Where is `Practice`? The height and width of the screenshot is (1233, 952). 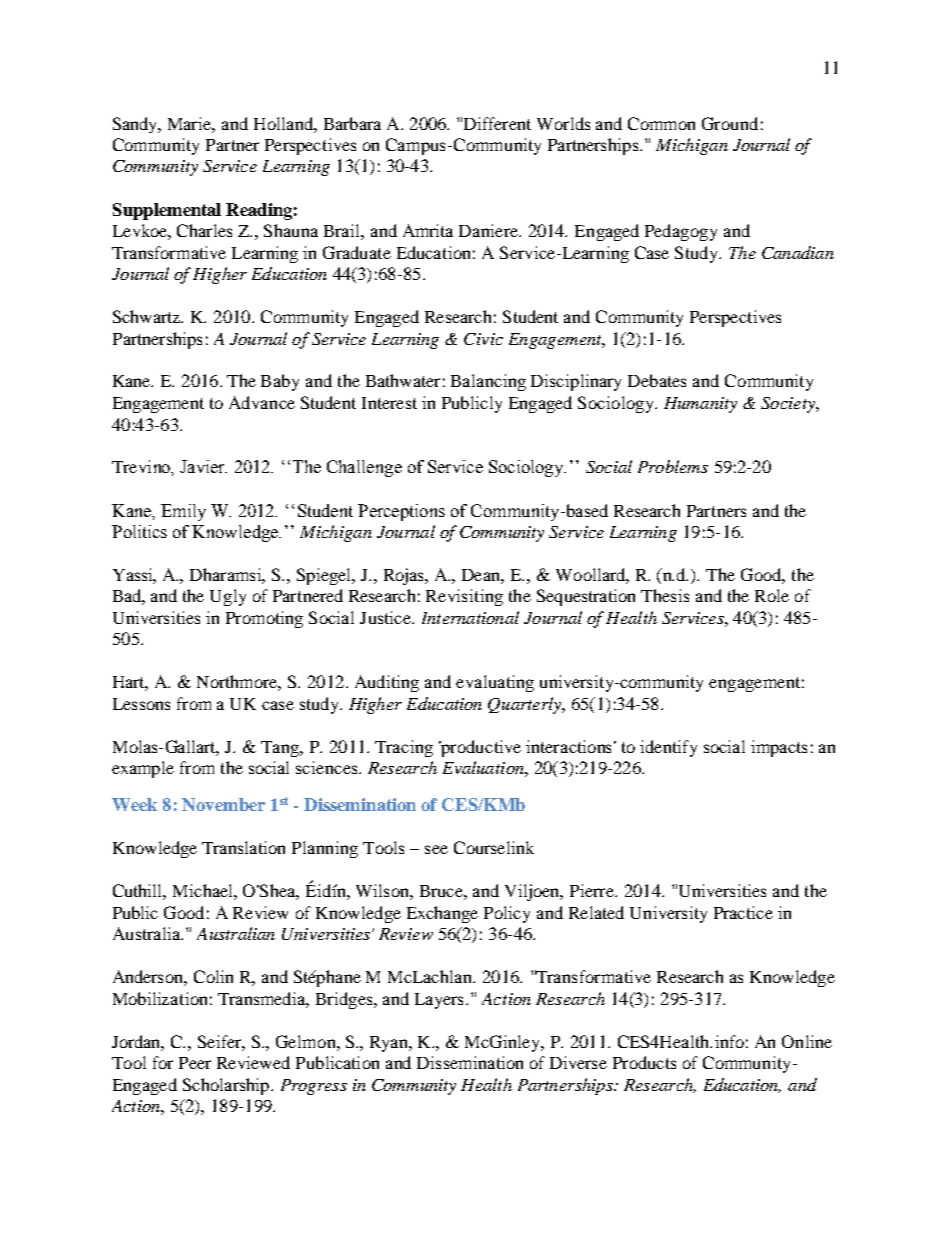
Practice is located at coordinates (743, 912).
